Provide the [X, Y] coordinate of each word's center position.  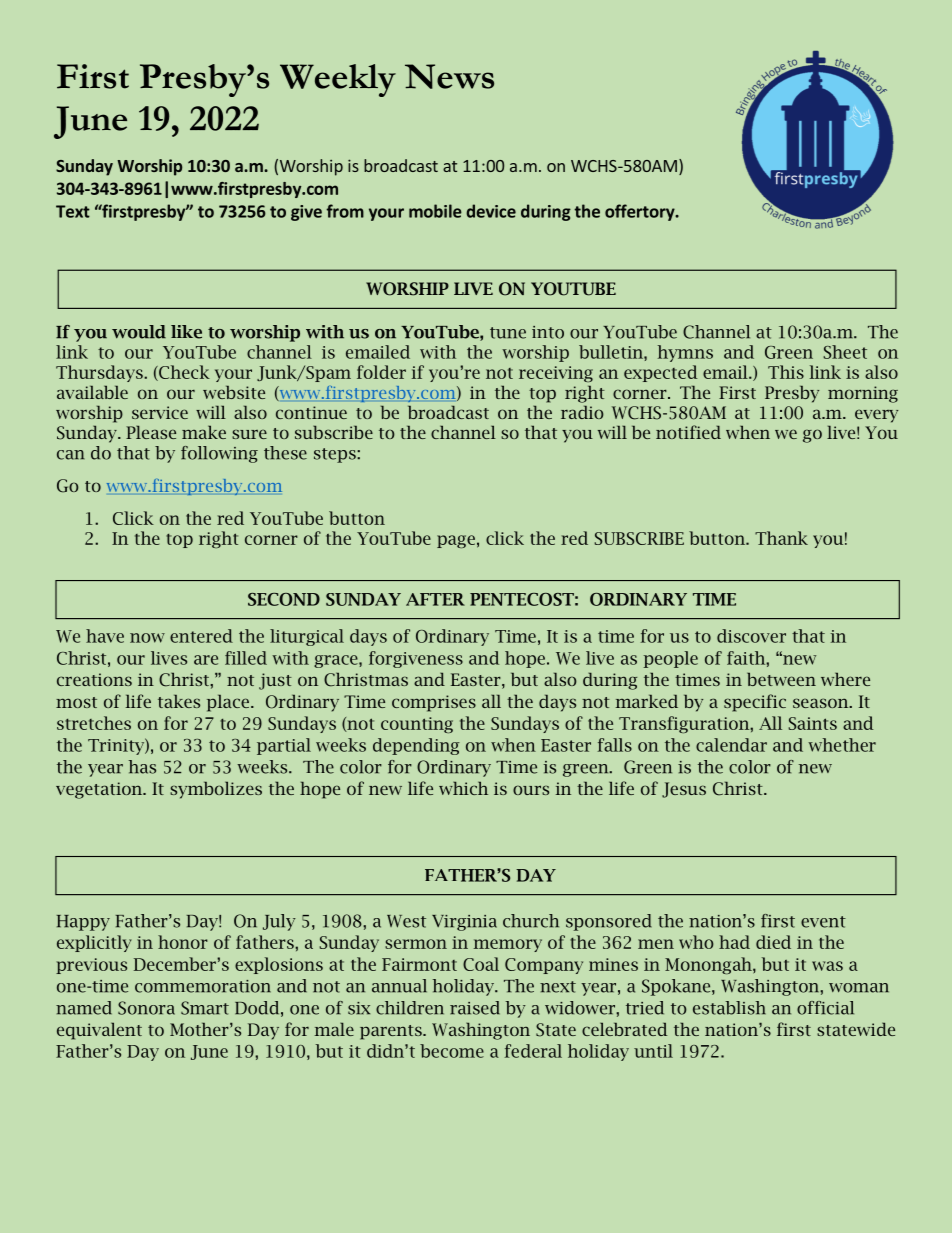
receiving [556, 374]
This [786, 372]
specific [755, 703]
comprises [434, 703]
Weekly [338, 80]
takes [179, 701]
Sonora [146, 1008]
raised [475, 1008]
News [449, 76]
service [160, 412]
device [491, 211]
